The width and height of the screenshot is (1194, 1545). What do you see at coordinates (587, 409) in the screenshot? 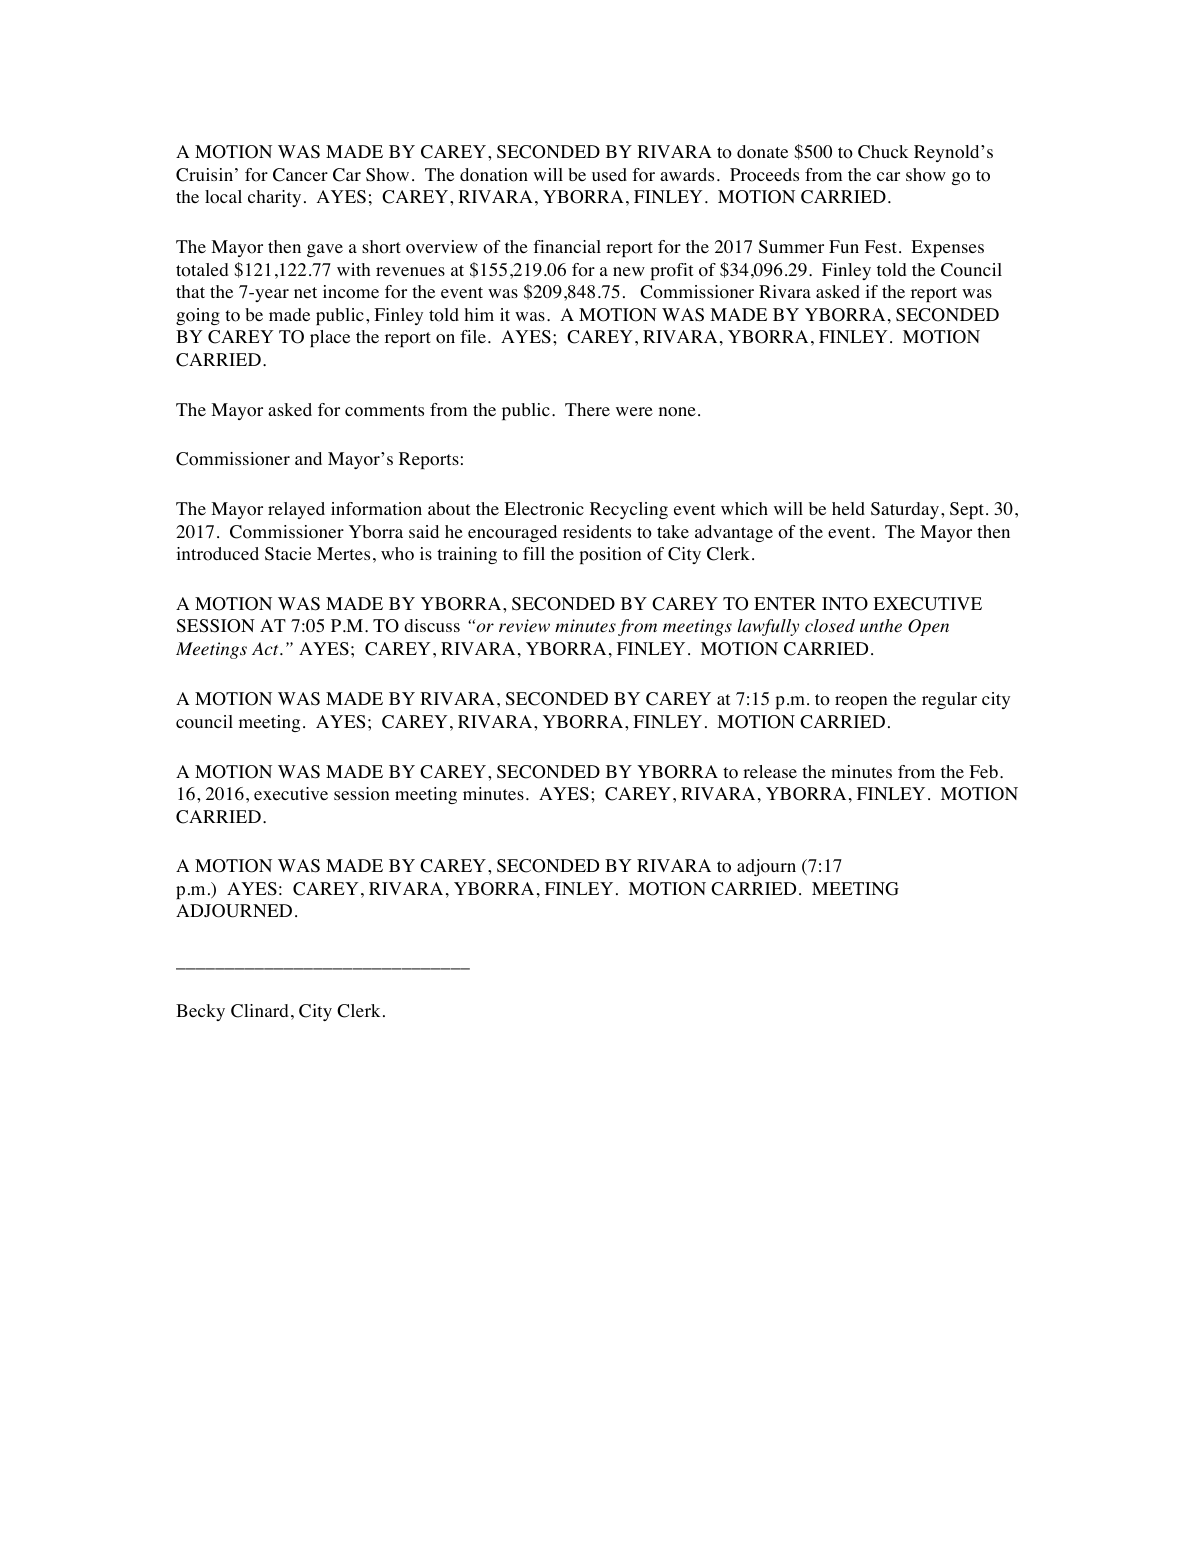
I see `There` at bounding box center [587, 409].
